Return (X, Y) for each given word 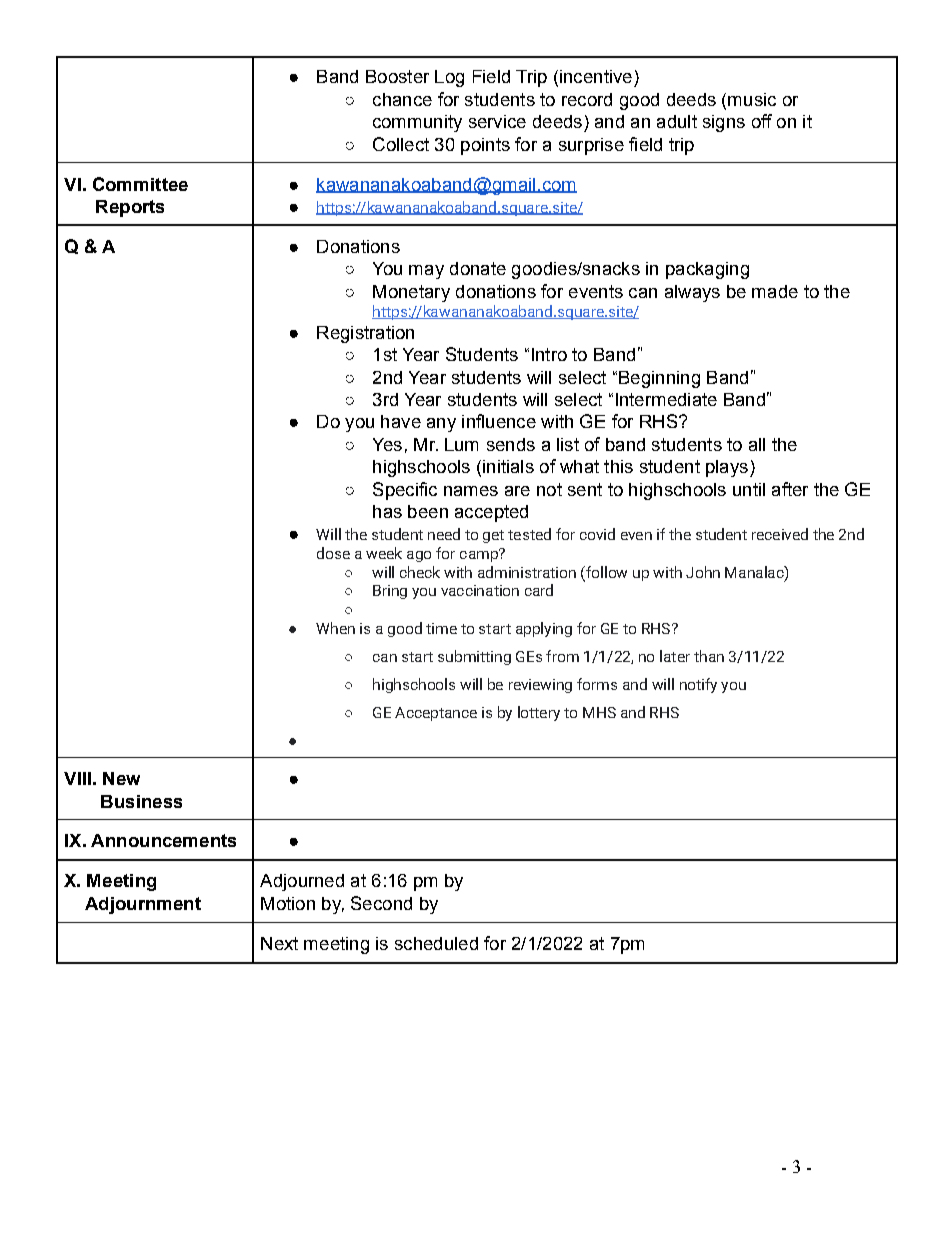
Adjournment (143, 905)
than (709, 656)
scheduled (436, 943)
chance (402, 99)
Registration (365, 334)
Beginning (659, 379)
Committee (140, 184)
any (441, 425)
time (441, 628)
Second (381, 903)
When (335, 628)
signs (724, 123)
